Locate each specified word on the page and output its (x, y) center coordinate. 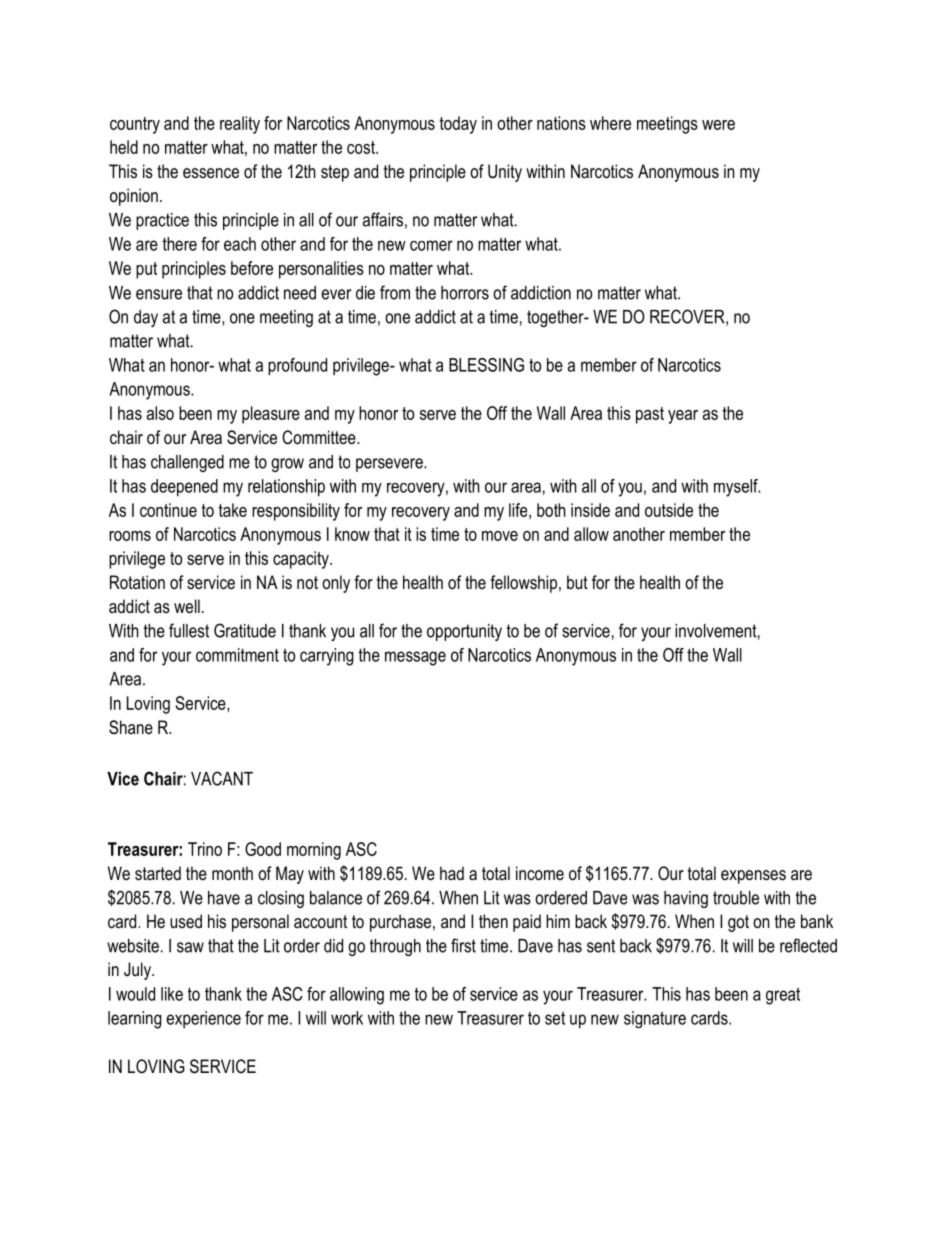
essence (211, 173)
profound (297, 367)
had (452, 873)
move (500, 536)
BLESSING (486, 365)
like (172, 994)
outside (669, 510)
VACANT (222, 778)
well (187, 606)
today (458, 125)
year (683, 417)
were (718, 125)
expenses (753, 877)
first (463, 945)
